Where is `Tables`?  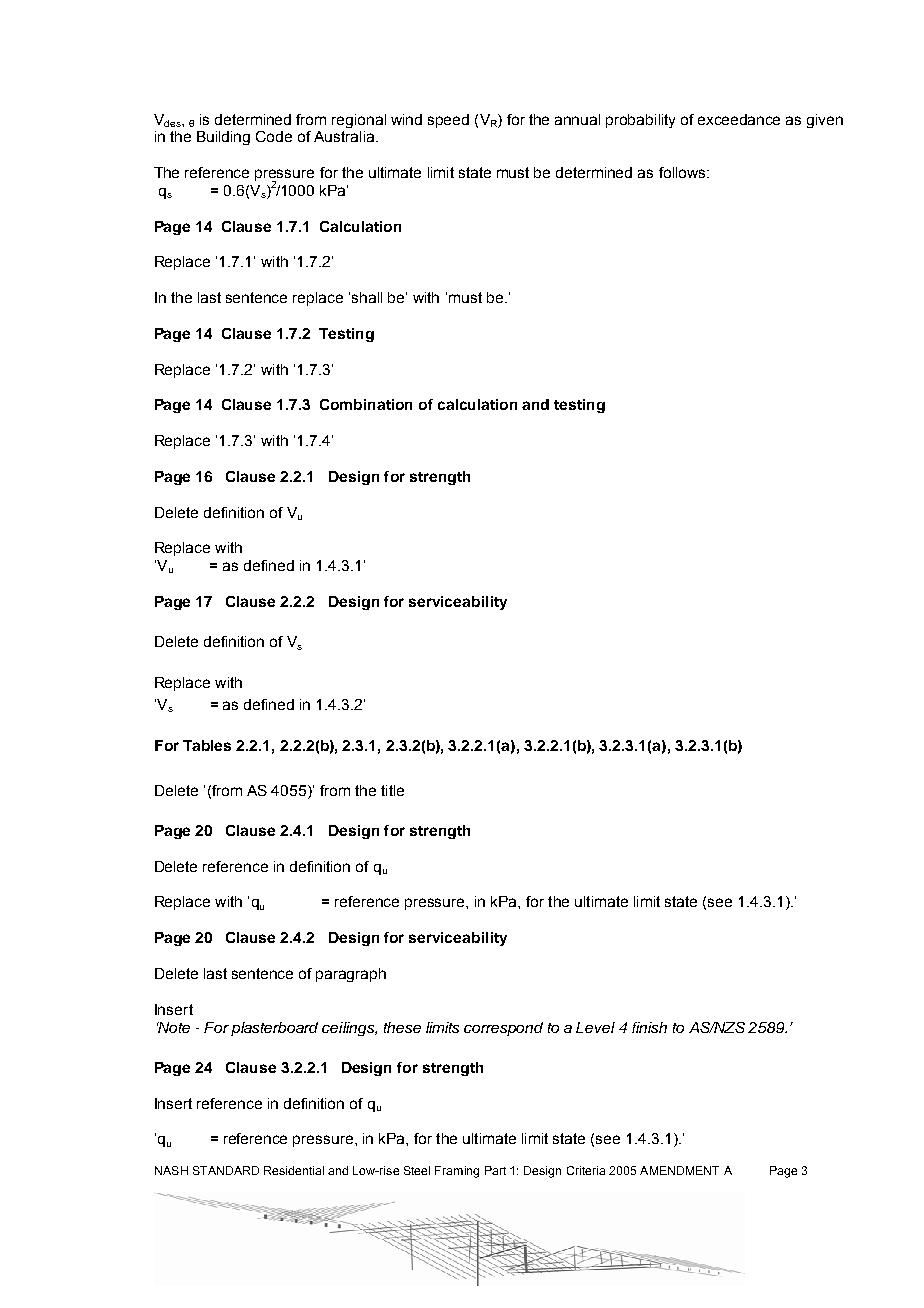
Tables is located at coordinates (207, 745).
